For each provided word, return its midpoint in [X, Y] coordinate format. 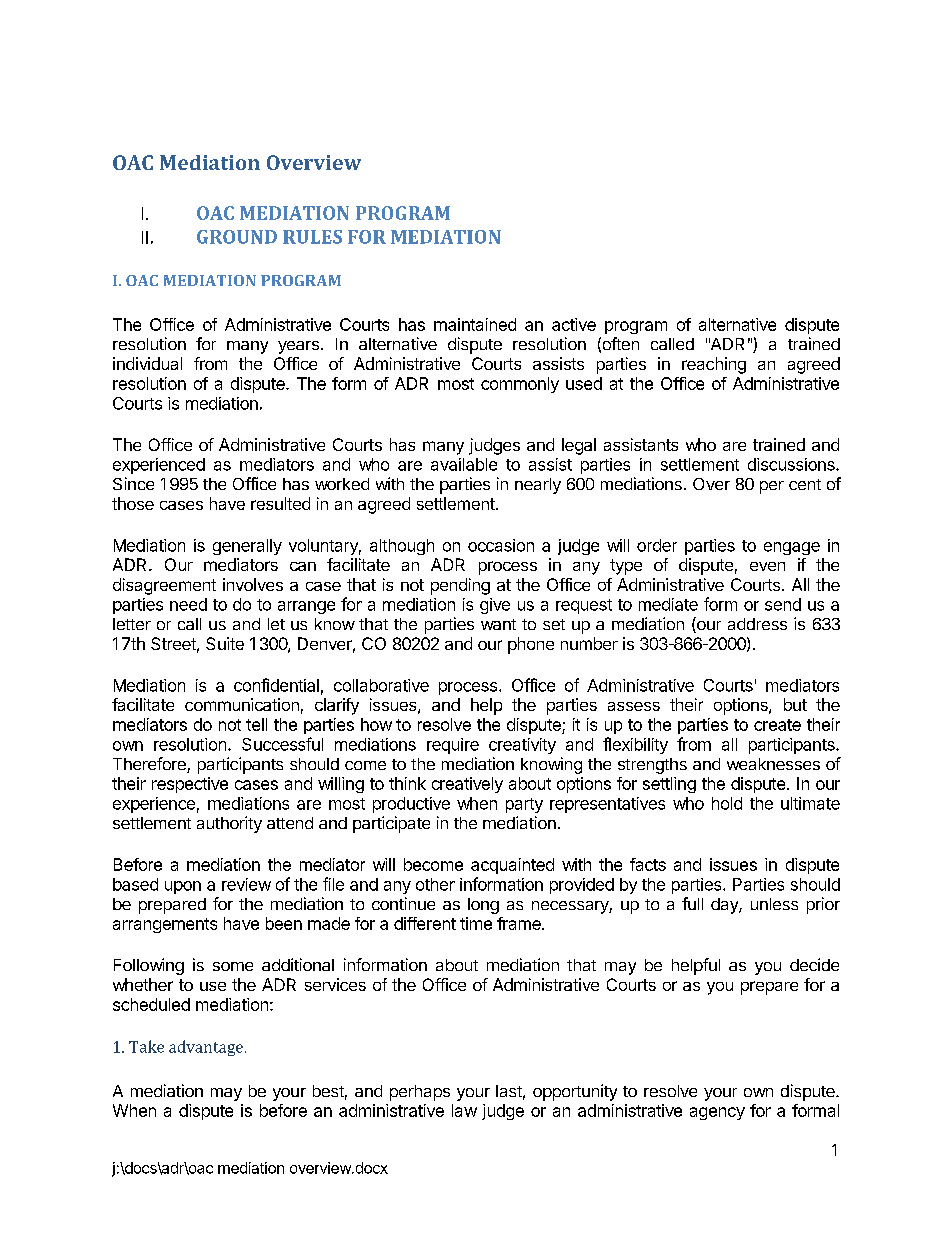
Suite [225, 643]
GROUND [237, 237]
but [795, 704]
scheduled [151, 1004]
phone [531, 645]
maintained [475, 324]
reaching [714, 365]
